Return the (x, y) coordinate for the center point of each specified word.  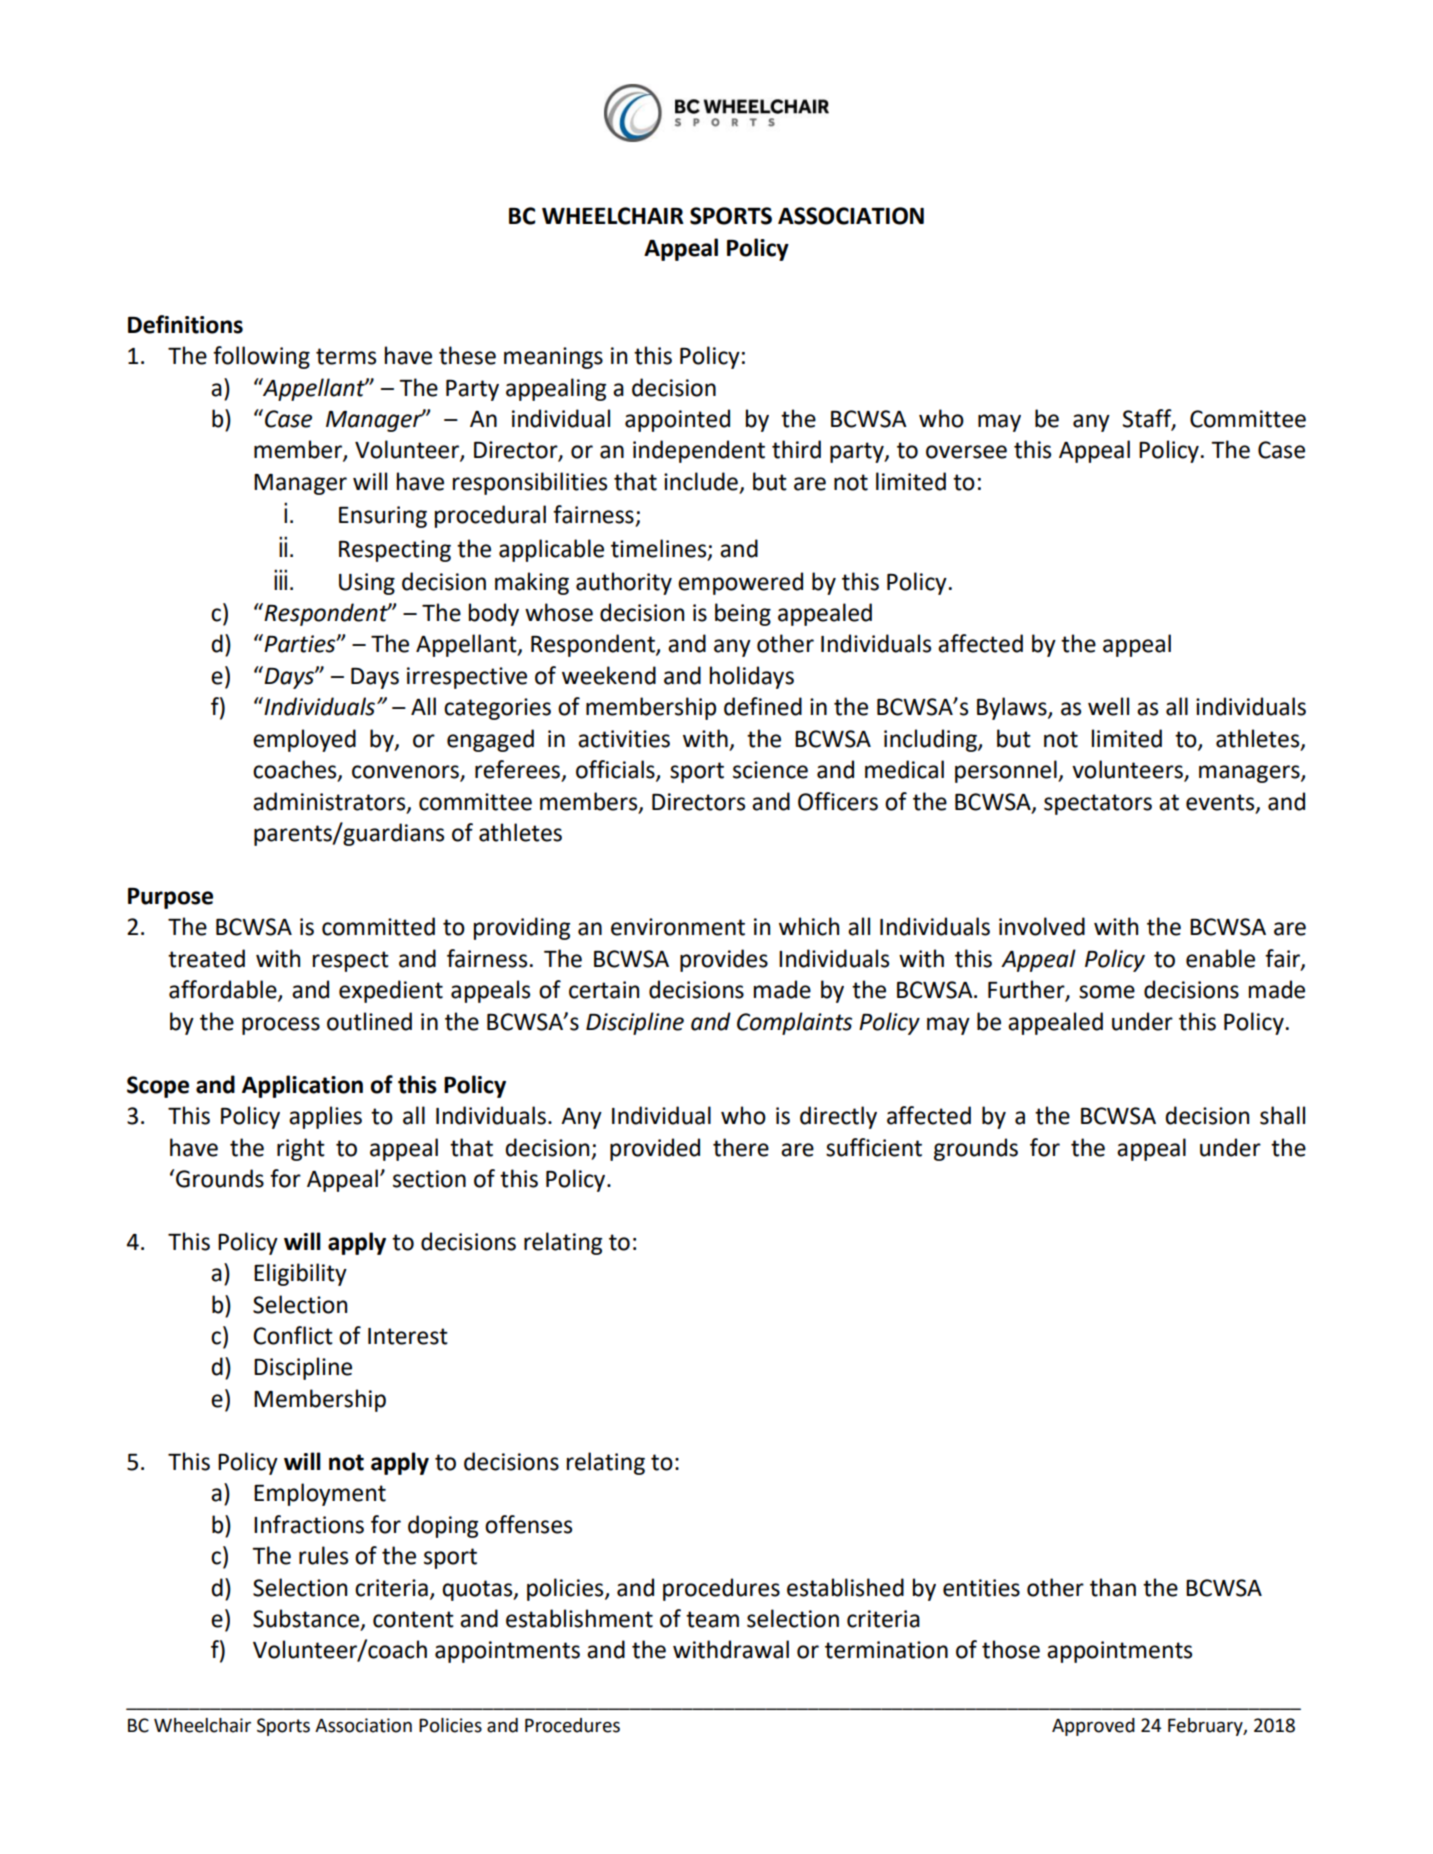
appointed (677, 420)
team (712, 1619)
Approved (1093, 1727)
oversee (966, 452)
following (261, 357)
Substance (307, 1619)
